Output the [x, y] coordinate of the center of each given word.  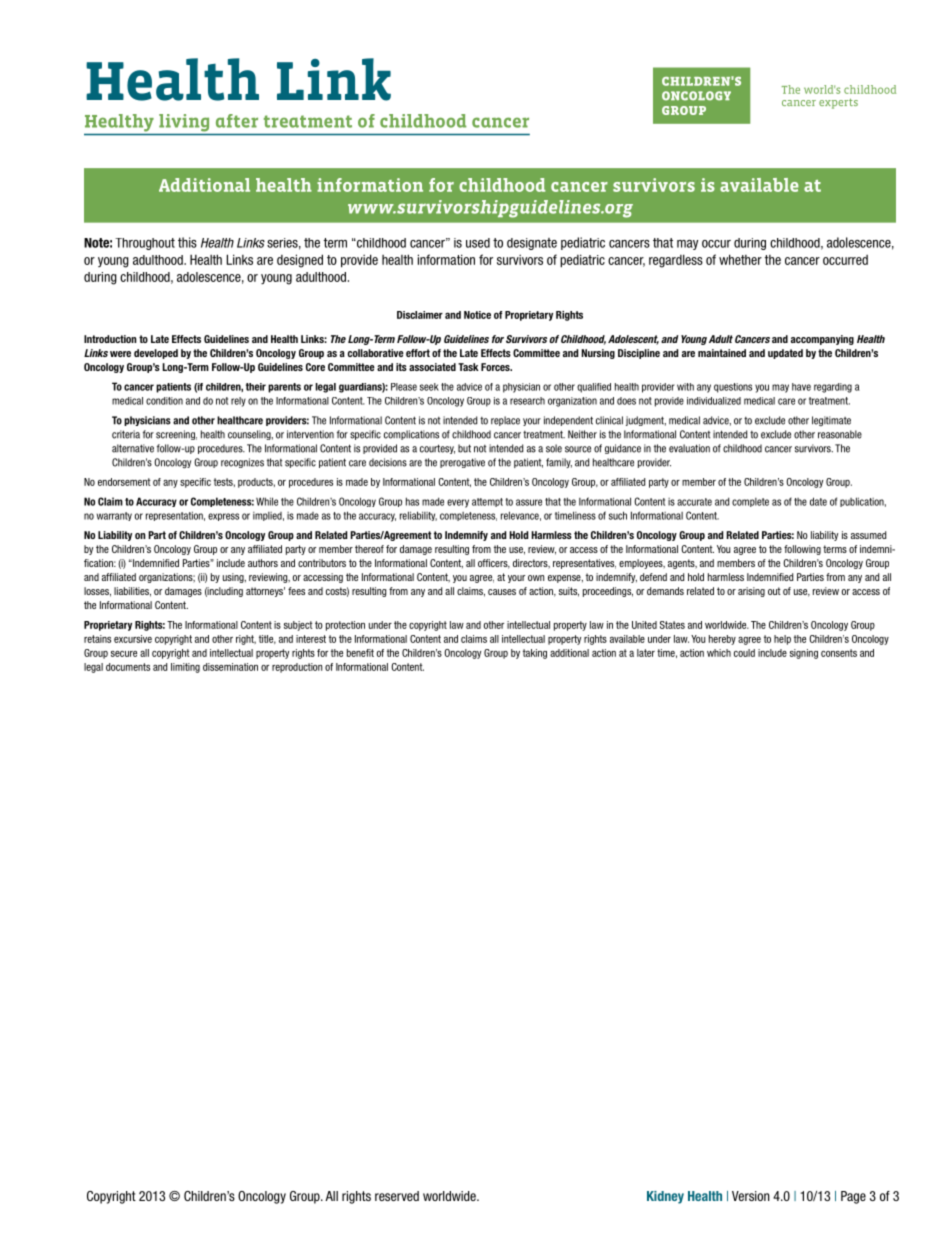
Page [853, 1197]
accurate [694, 502]
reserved [397, 1196]
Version [751, 1196]
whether [740, 259]
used [478, 243]
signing [804, 654]
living [184, 122]
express [223, 517]
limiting [185, 668]
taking [535, 654]
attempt [487, 502]
